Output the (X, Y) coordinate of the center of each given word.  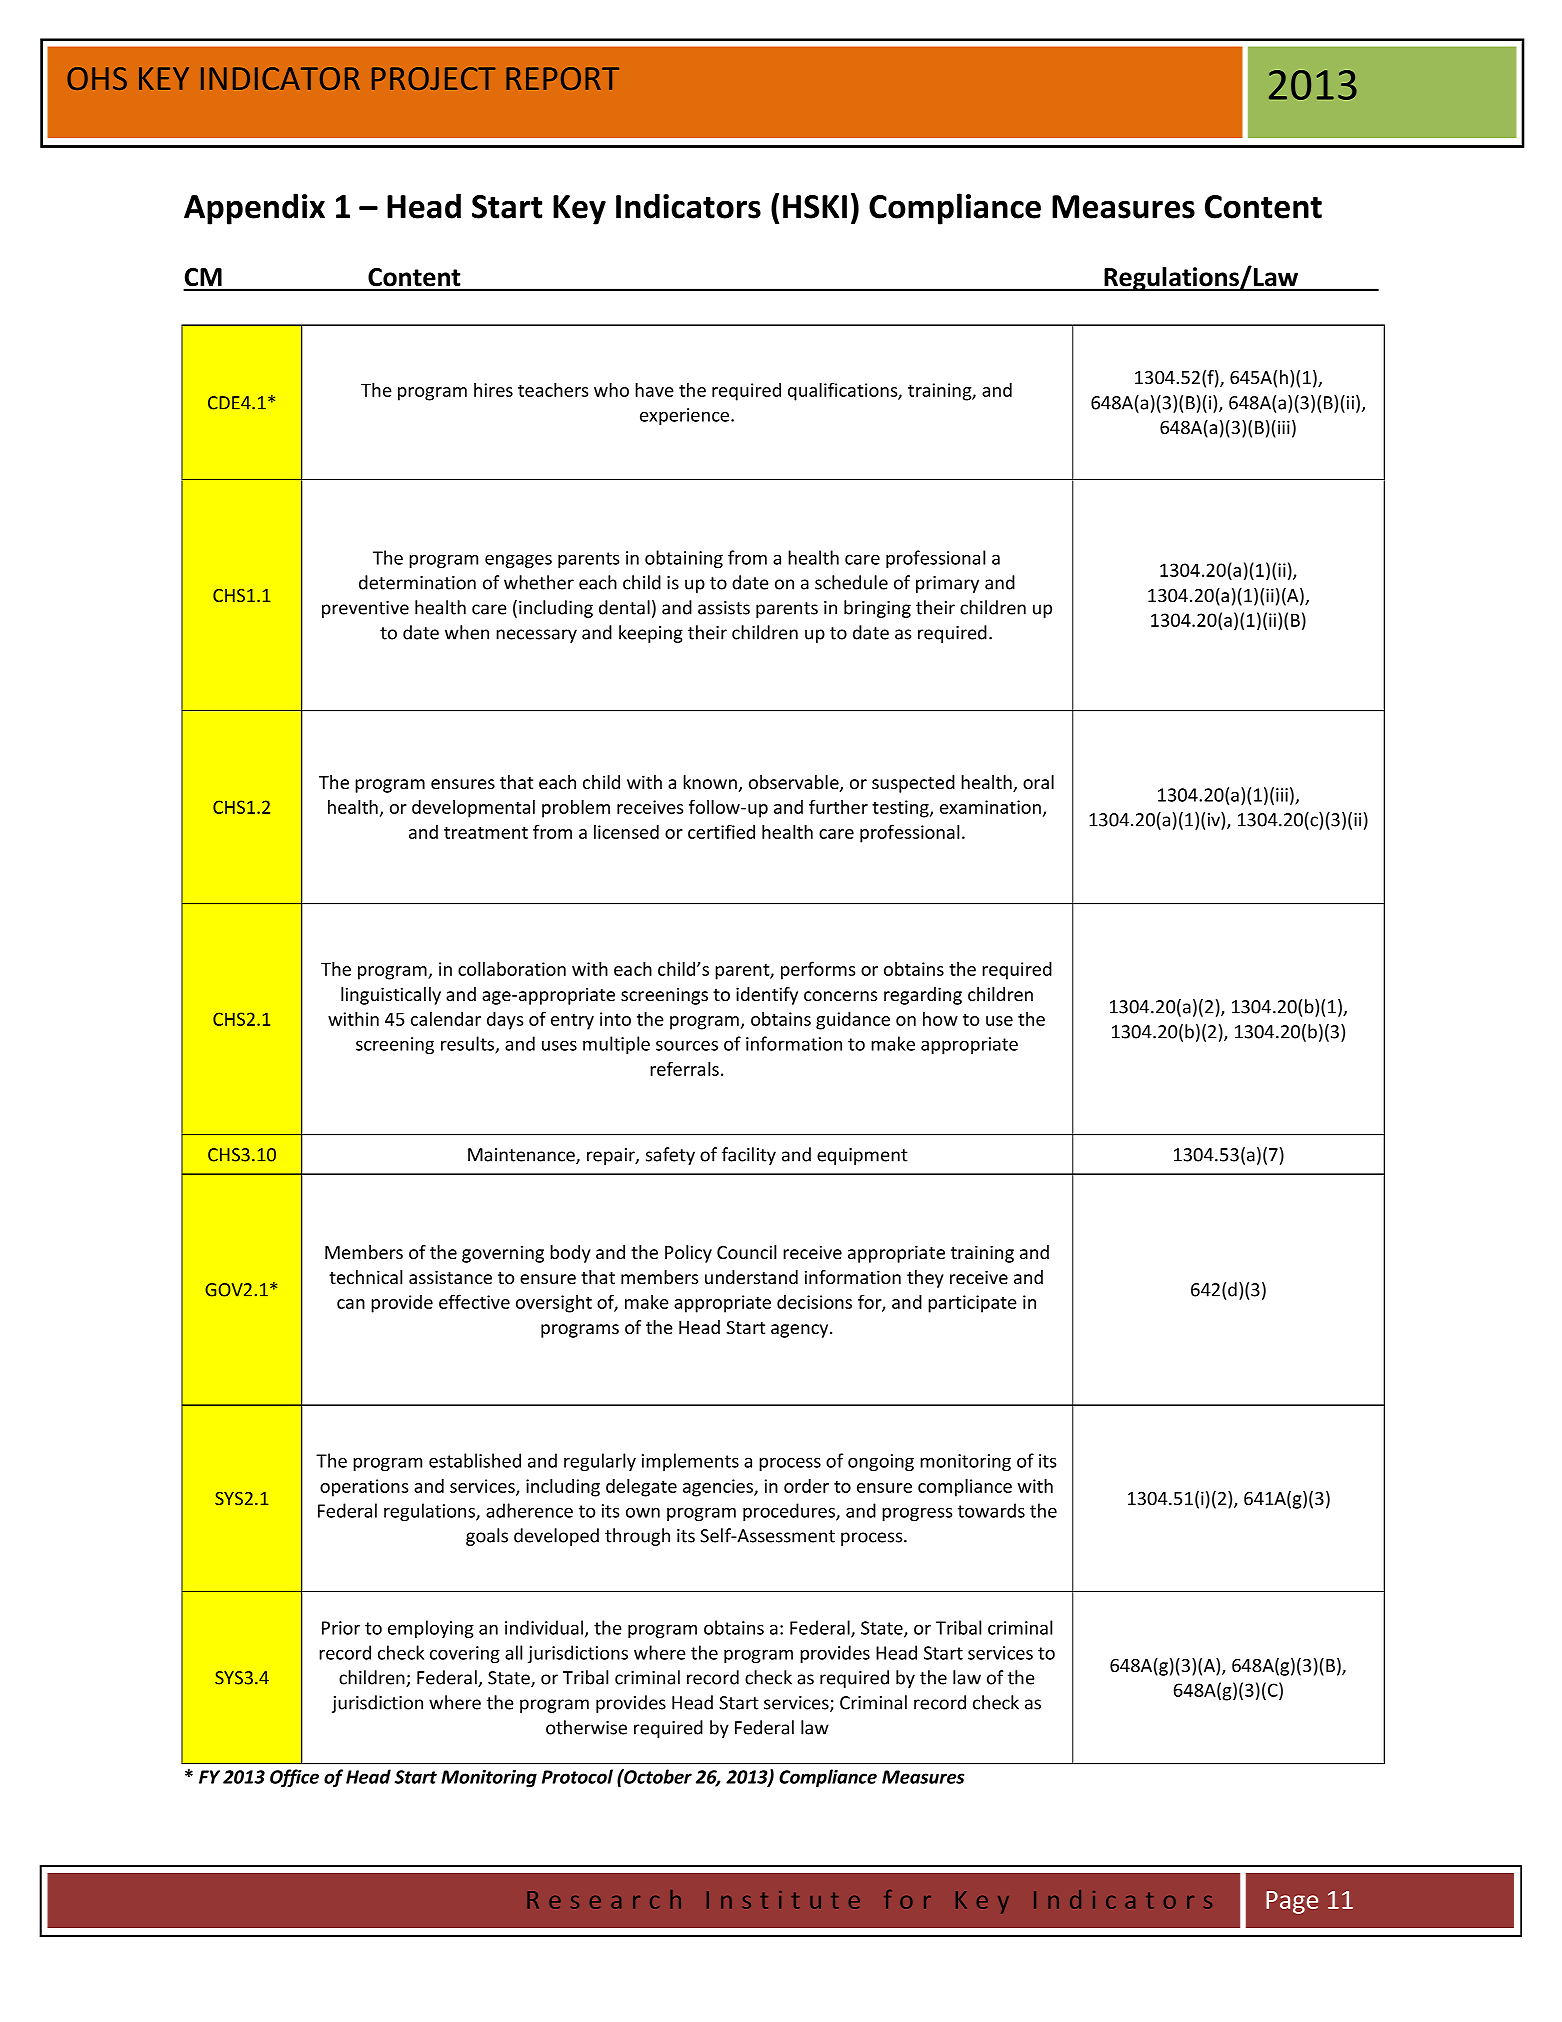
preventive (365, 609)
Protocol (577, 1776)
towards (991, 1510)
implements (690, 1462)
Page (1292, 1902)
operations (364, 1488)
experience (686, 416)
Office (294, 1778)
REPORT (562, 78)
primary (947, 584)
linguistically (391, 996)
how (940, 1019)
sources (687, 1045)
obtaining (684, 559)
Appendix (254, 209)
